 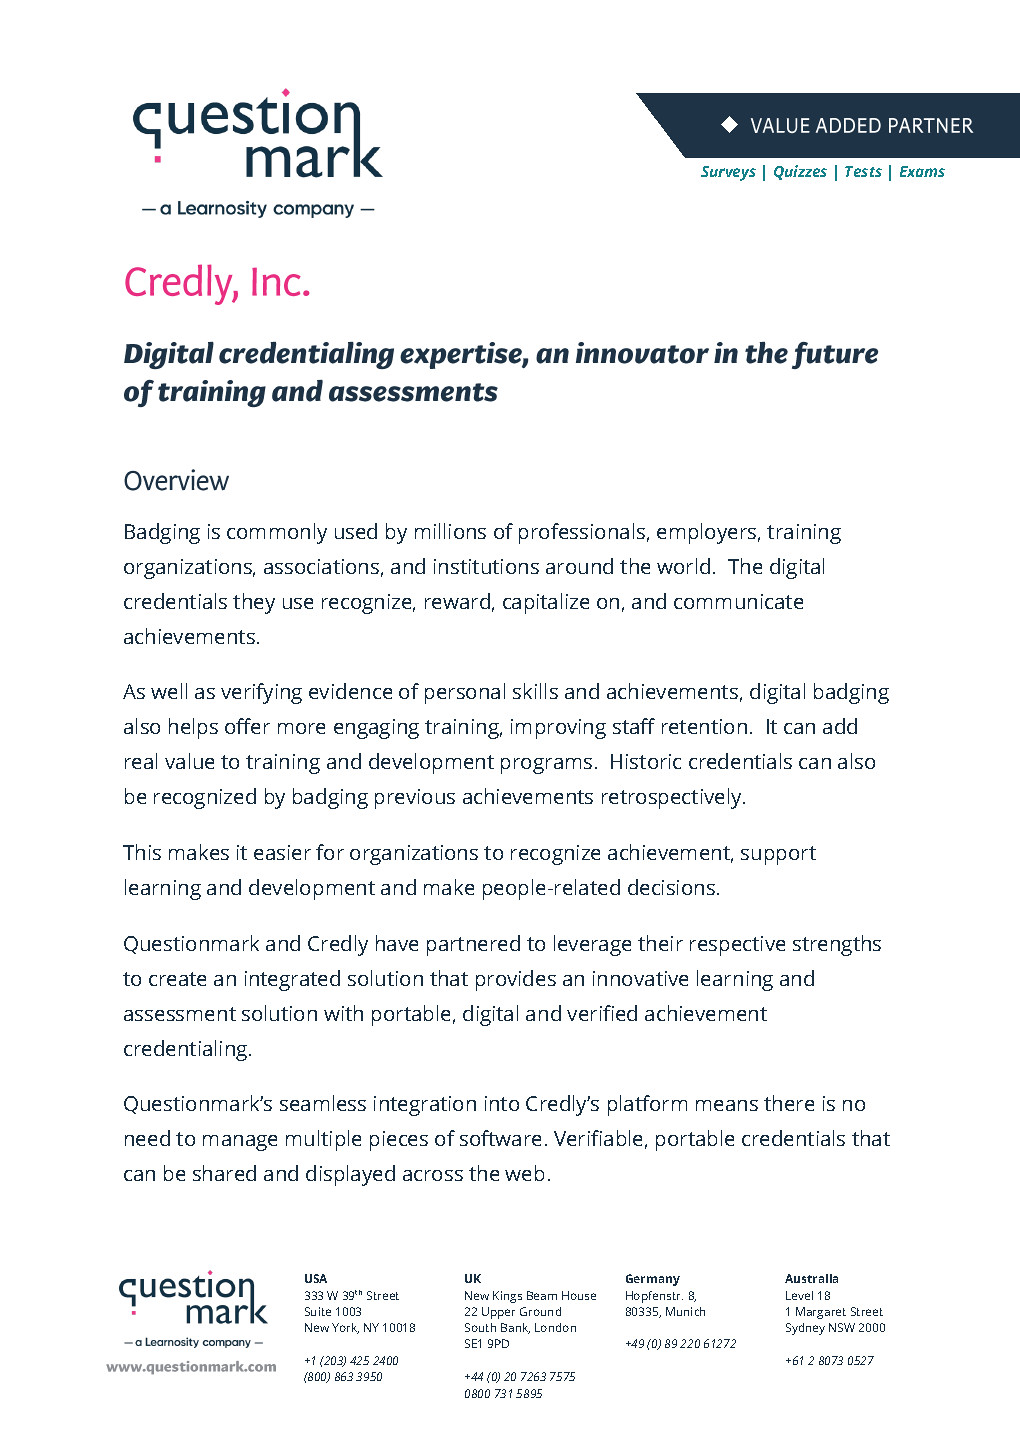 What do you see at coordinates (177, 979) in the screenshot?
I see `create` at bounding box center [177, 979].
